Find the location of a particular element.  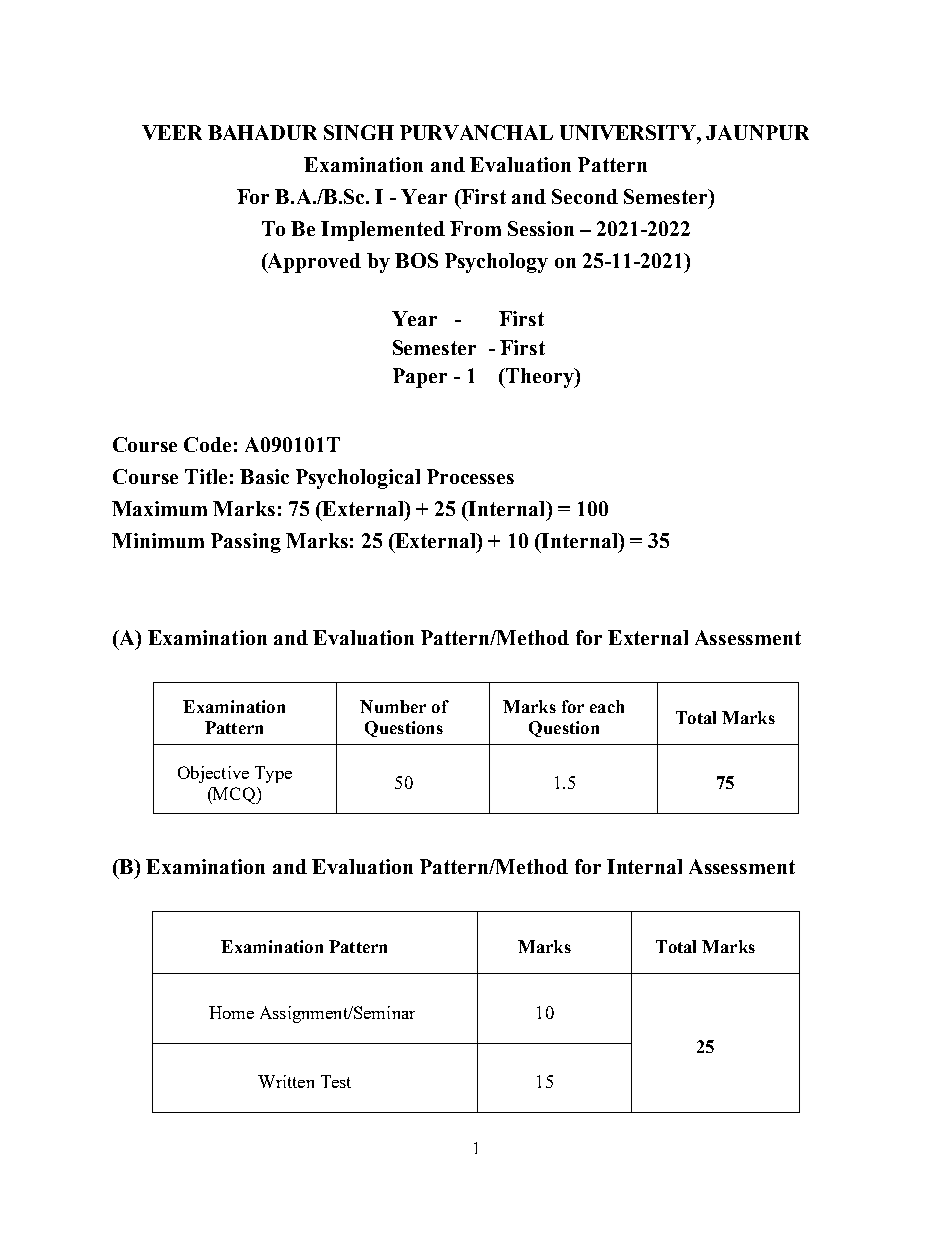

Objective is located at coordinates (213, 774).
